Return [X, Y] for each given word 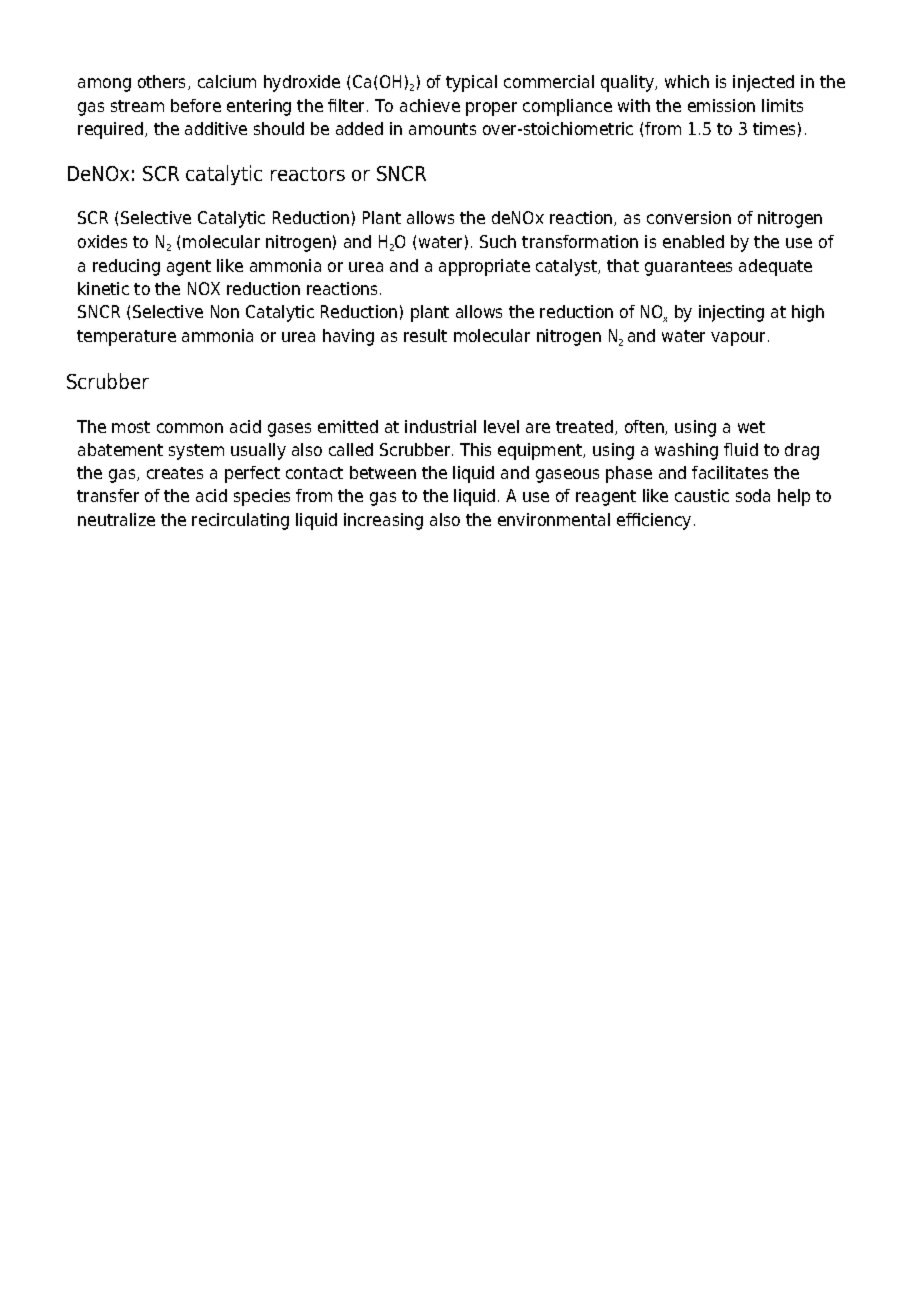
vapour [740, 339]
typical [471, 83]
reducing [126, 267]
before [196, 105]
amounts [442, 129]
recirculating [240, 521]
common [190, 428]
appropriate [484, 267]
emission [721, 105]
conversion [689, 217]
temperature [126, 338]
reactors [308, 174]
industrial [440, 426]
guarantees [688, 268]
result [425, 335]
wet [751, 427]
